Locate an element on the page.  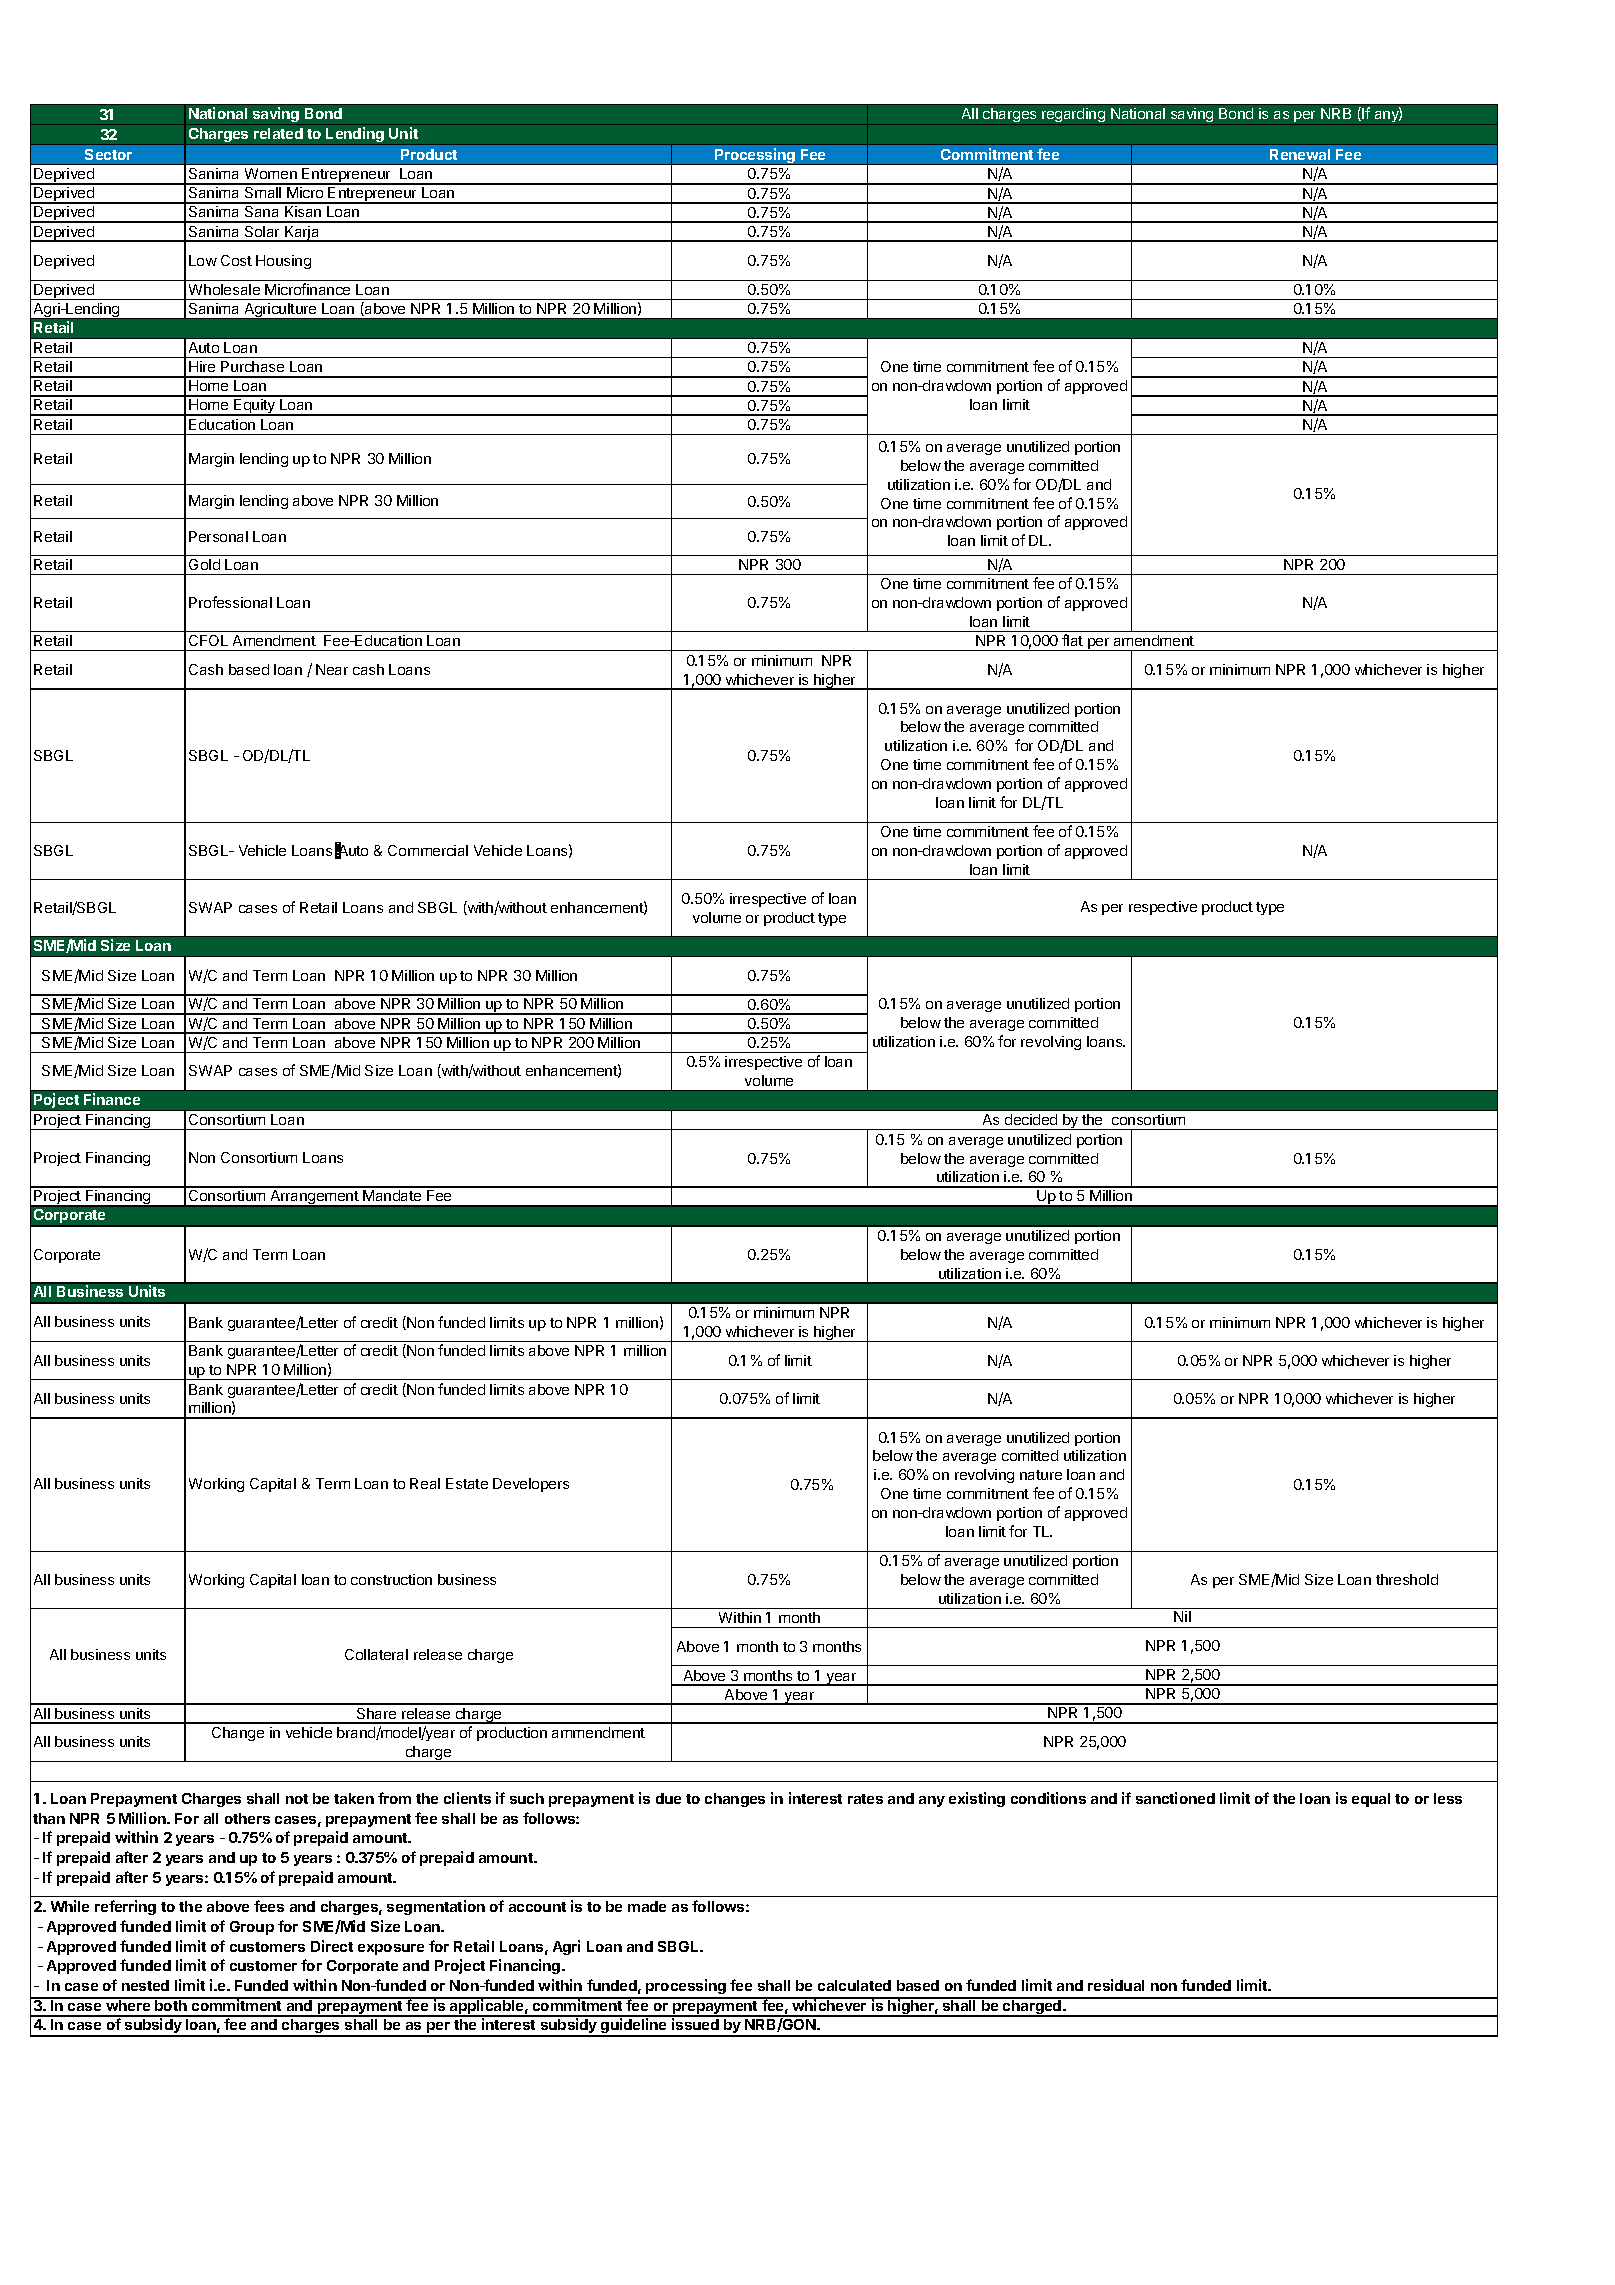
related is located at coordinates (278, 133).
